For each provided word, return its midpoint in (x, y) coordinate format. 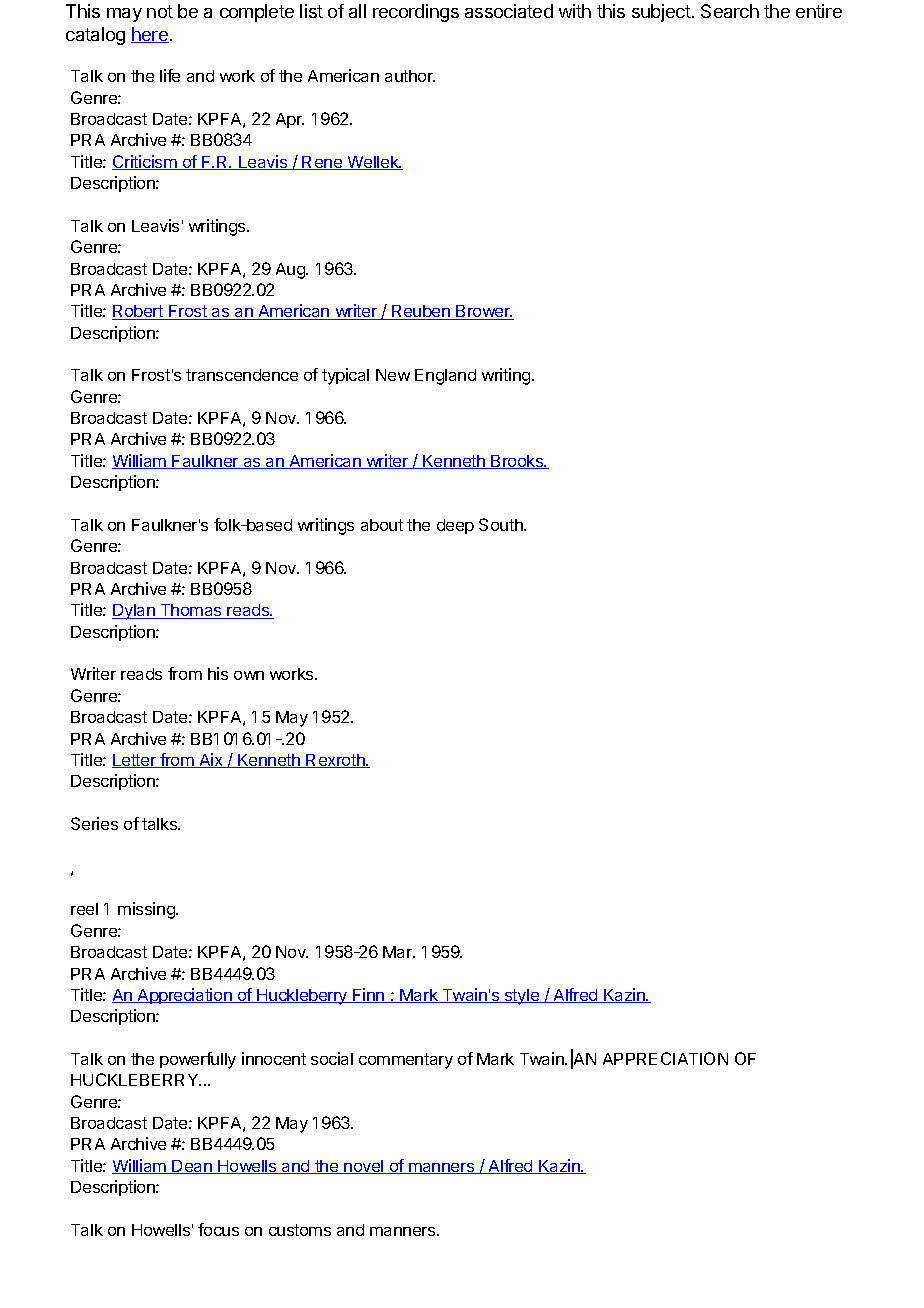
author (410, 76)
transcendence (242, 375)
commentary (406, 1061)
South (502, 524)
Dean (192, 1167)
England (445, 377)
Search (730, 11)
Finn (369, 995)
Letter (135, 761)
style (522, 997)
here (150, 35)
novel (364, 1167)
